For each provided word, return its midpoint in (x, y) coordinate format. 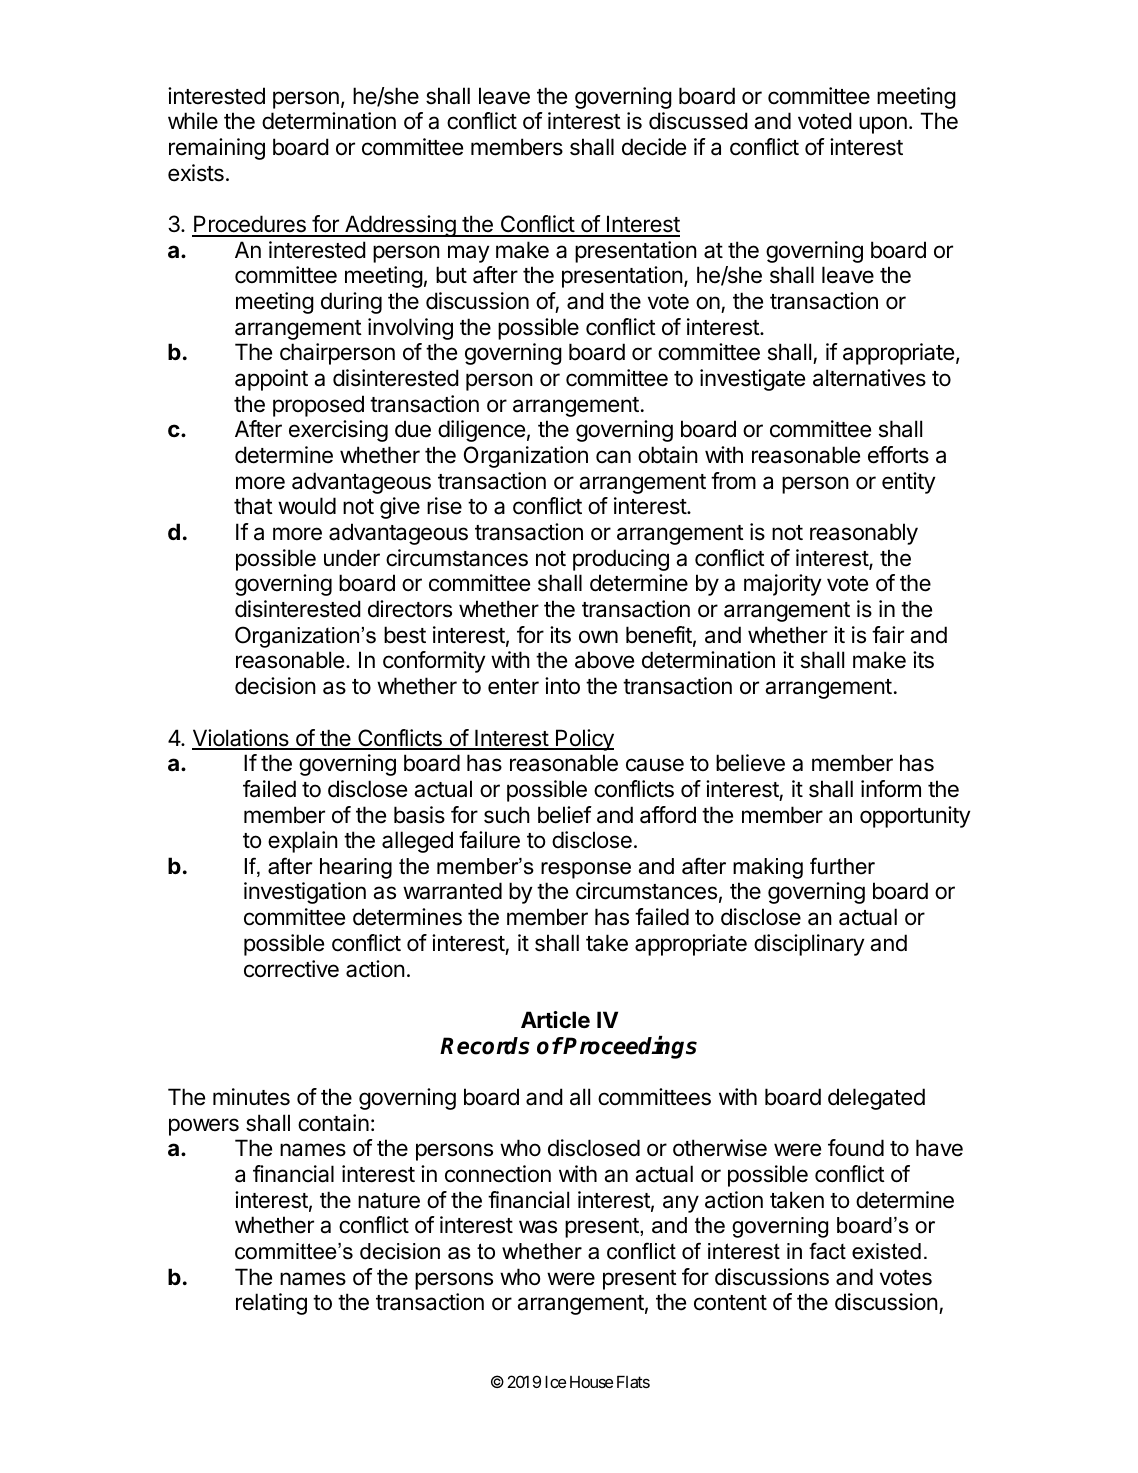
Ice (555, 1382)
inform (891, 789)
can (613, 457)
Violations (241, 739)
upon (883, 125)
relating (271, 1304)
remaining (217, 149)
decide (654, 147)
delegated (876, 1099)
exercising (338, 431)
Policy (584, 740)
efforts (898, 455)
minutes (251, 1097)
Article (555, 1020)
